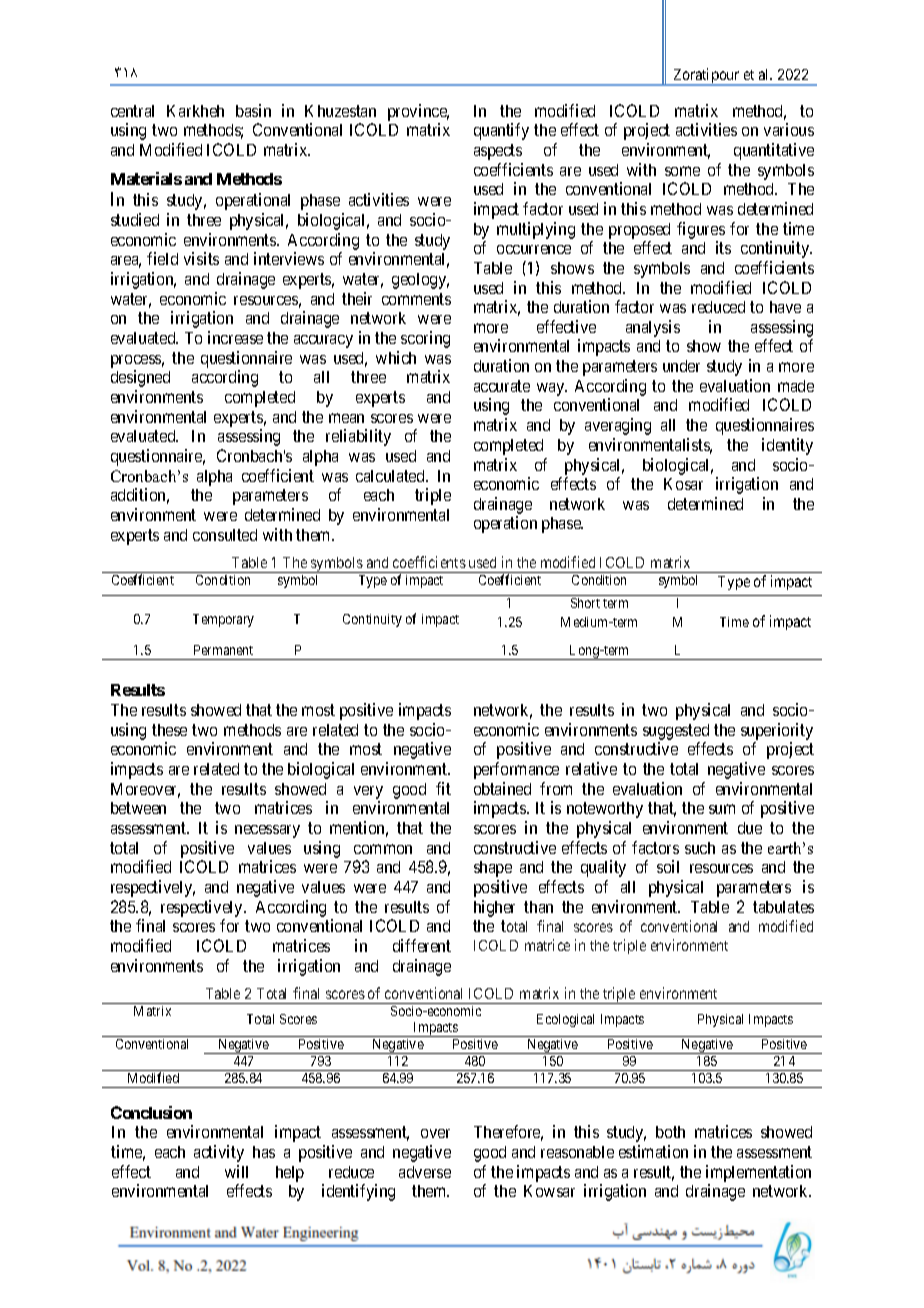  Describe the element at coordinates (682, 171) in the page. I see `some` at that location.
